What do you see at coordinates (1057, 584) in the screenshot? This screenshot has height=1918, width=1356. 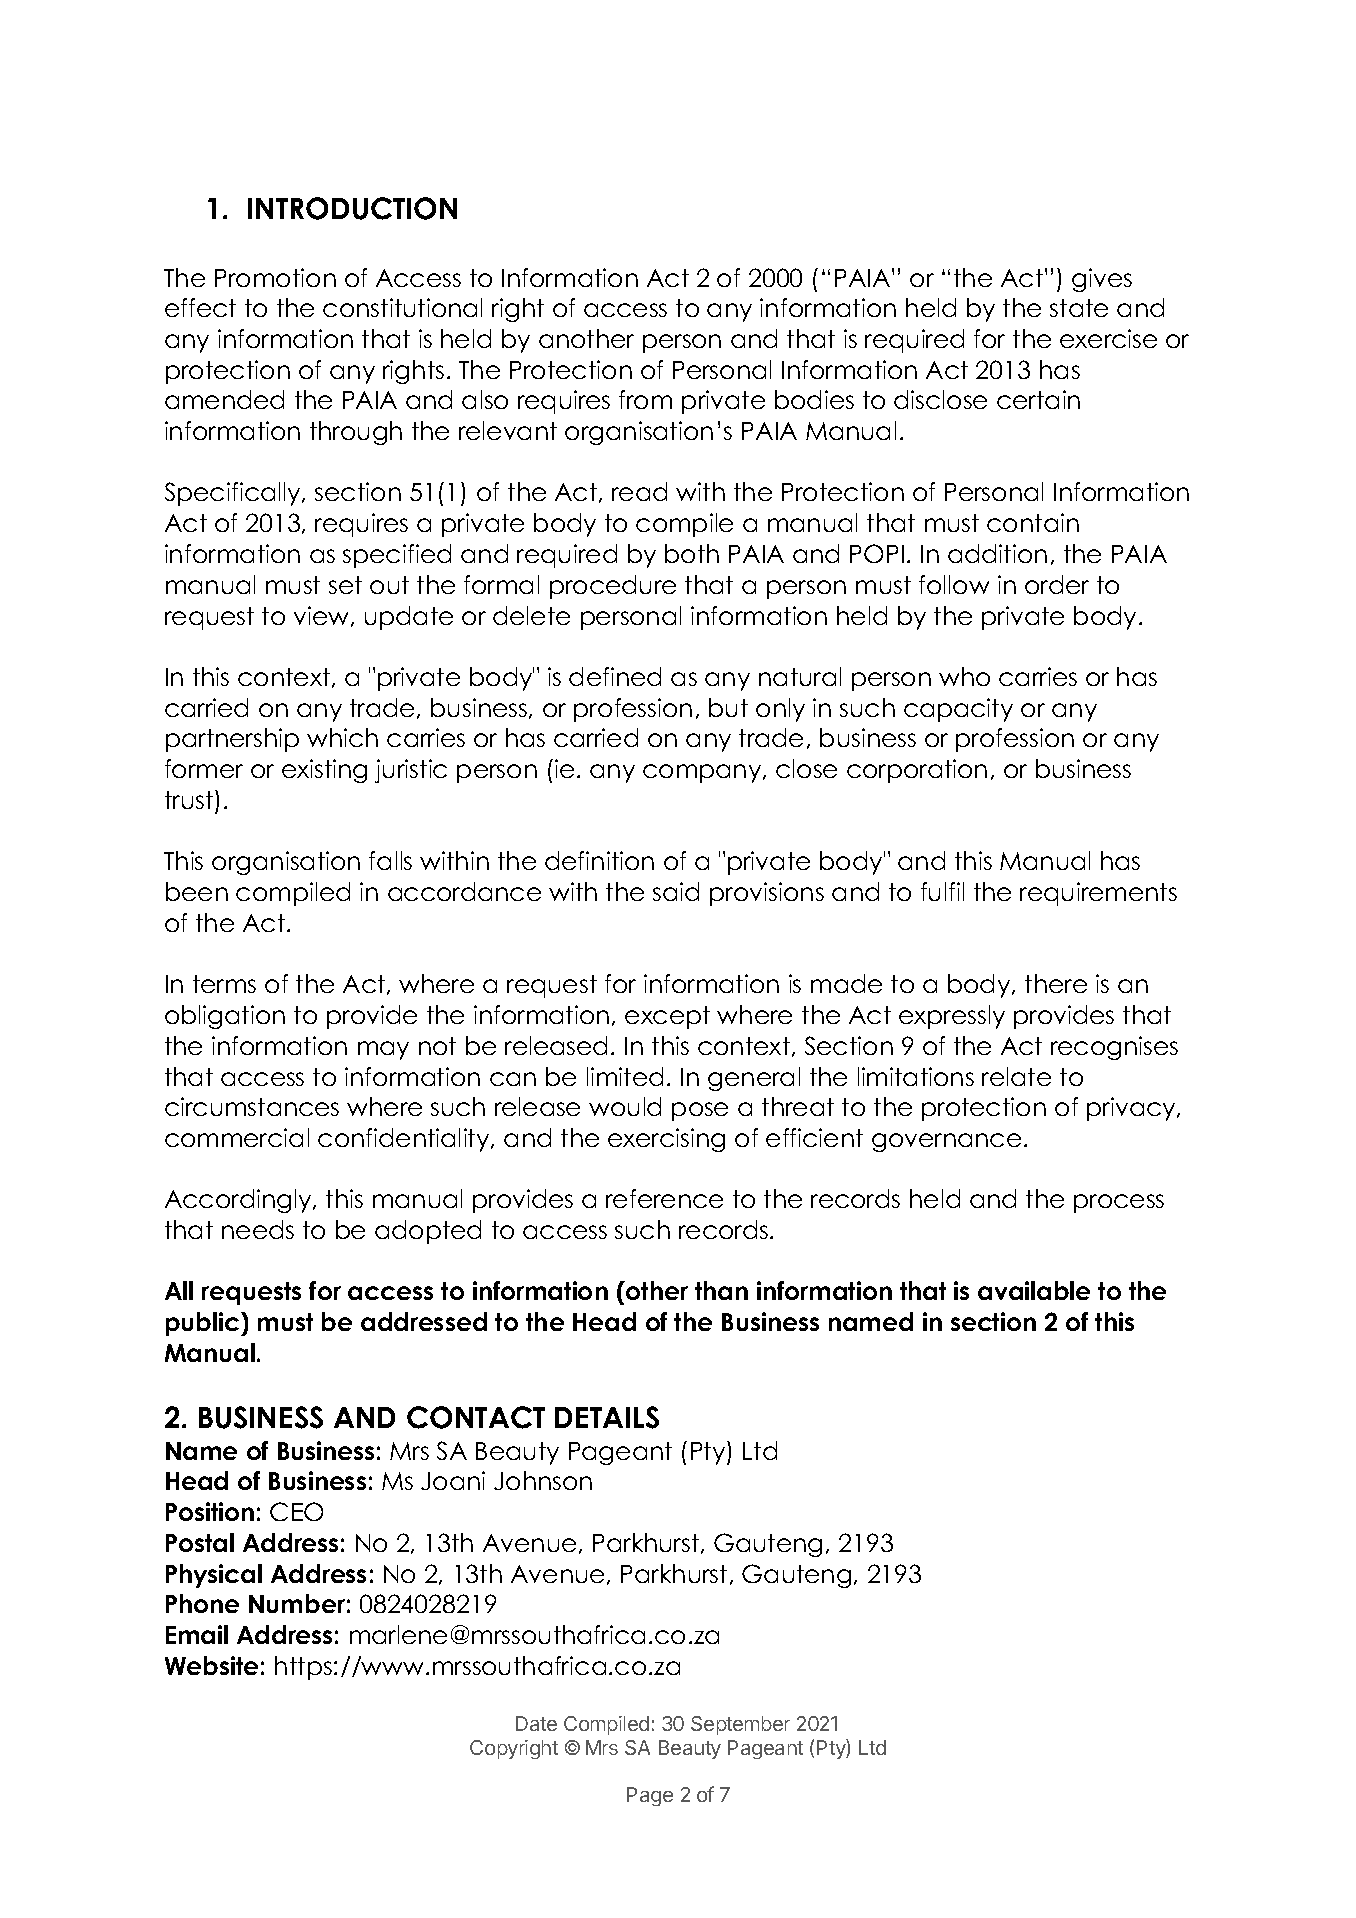 I see `order` at bounding box center [1057, 584].
